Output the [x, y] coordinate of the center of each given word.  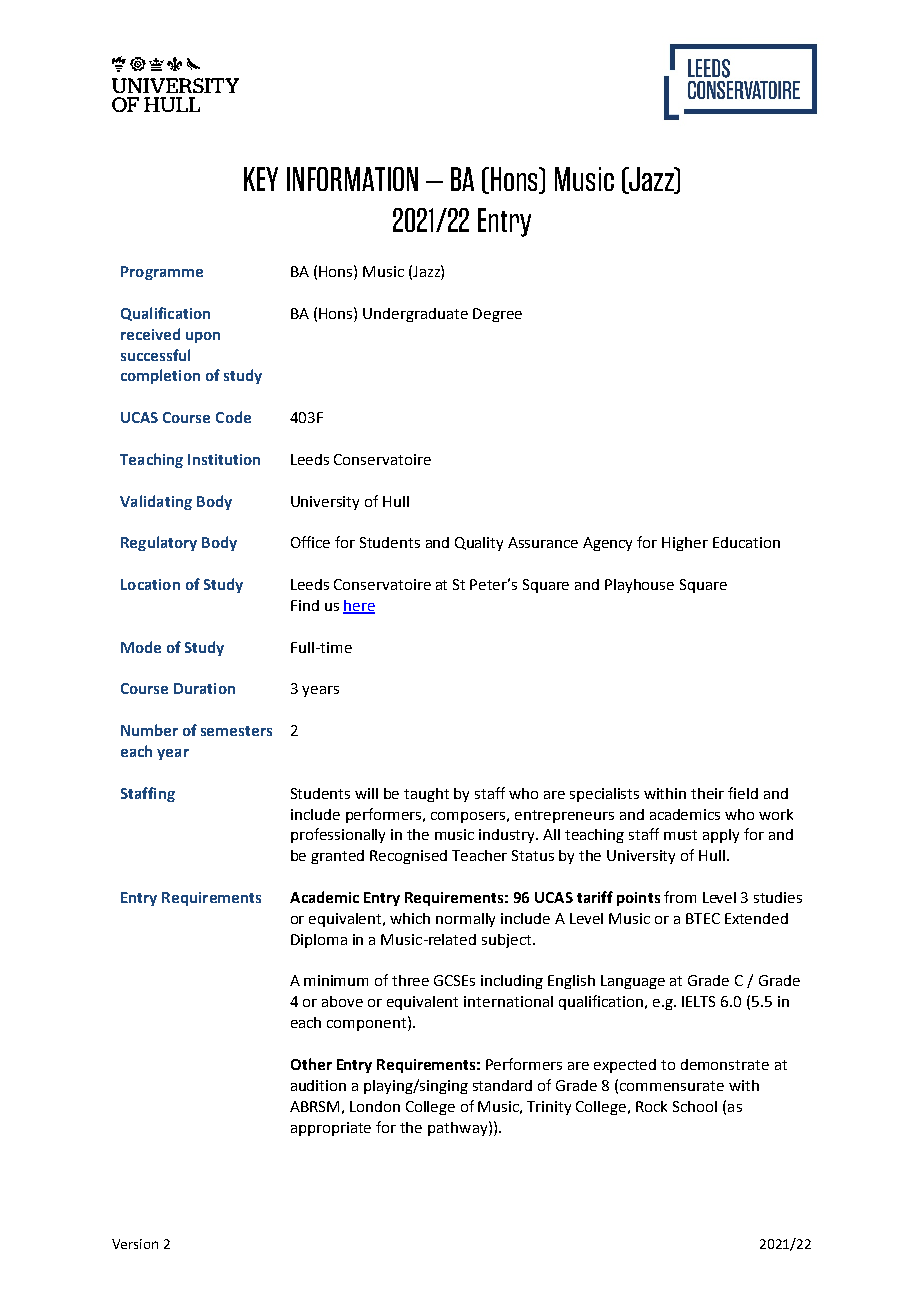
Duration [204, 688]
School [695, 1106]
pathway [459, 1128]
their [707, 793]
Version [135, 1244]
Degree [497, 315]
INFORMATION [352, 179]
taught [426, 795]
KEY [261, 179]
